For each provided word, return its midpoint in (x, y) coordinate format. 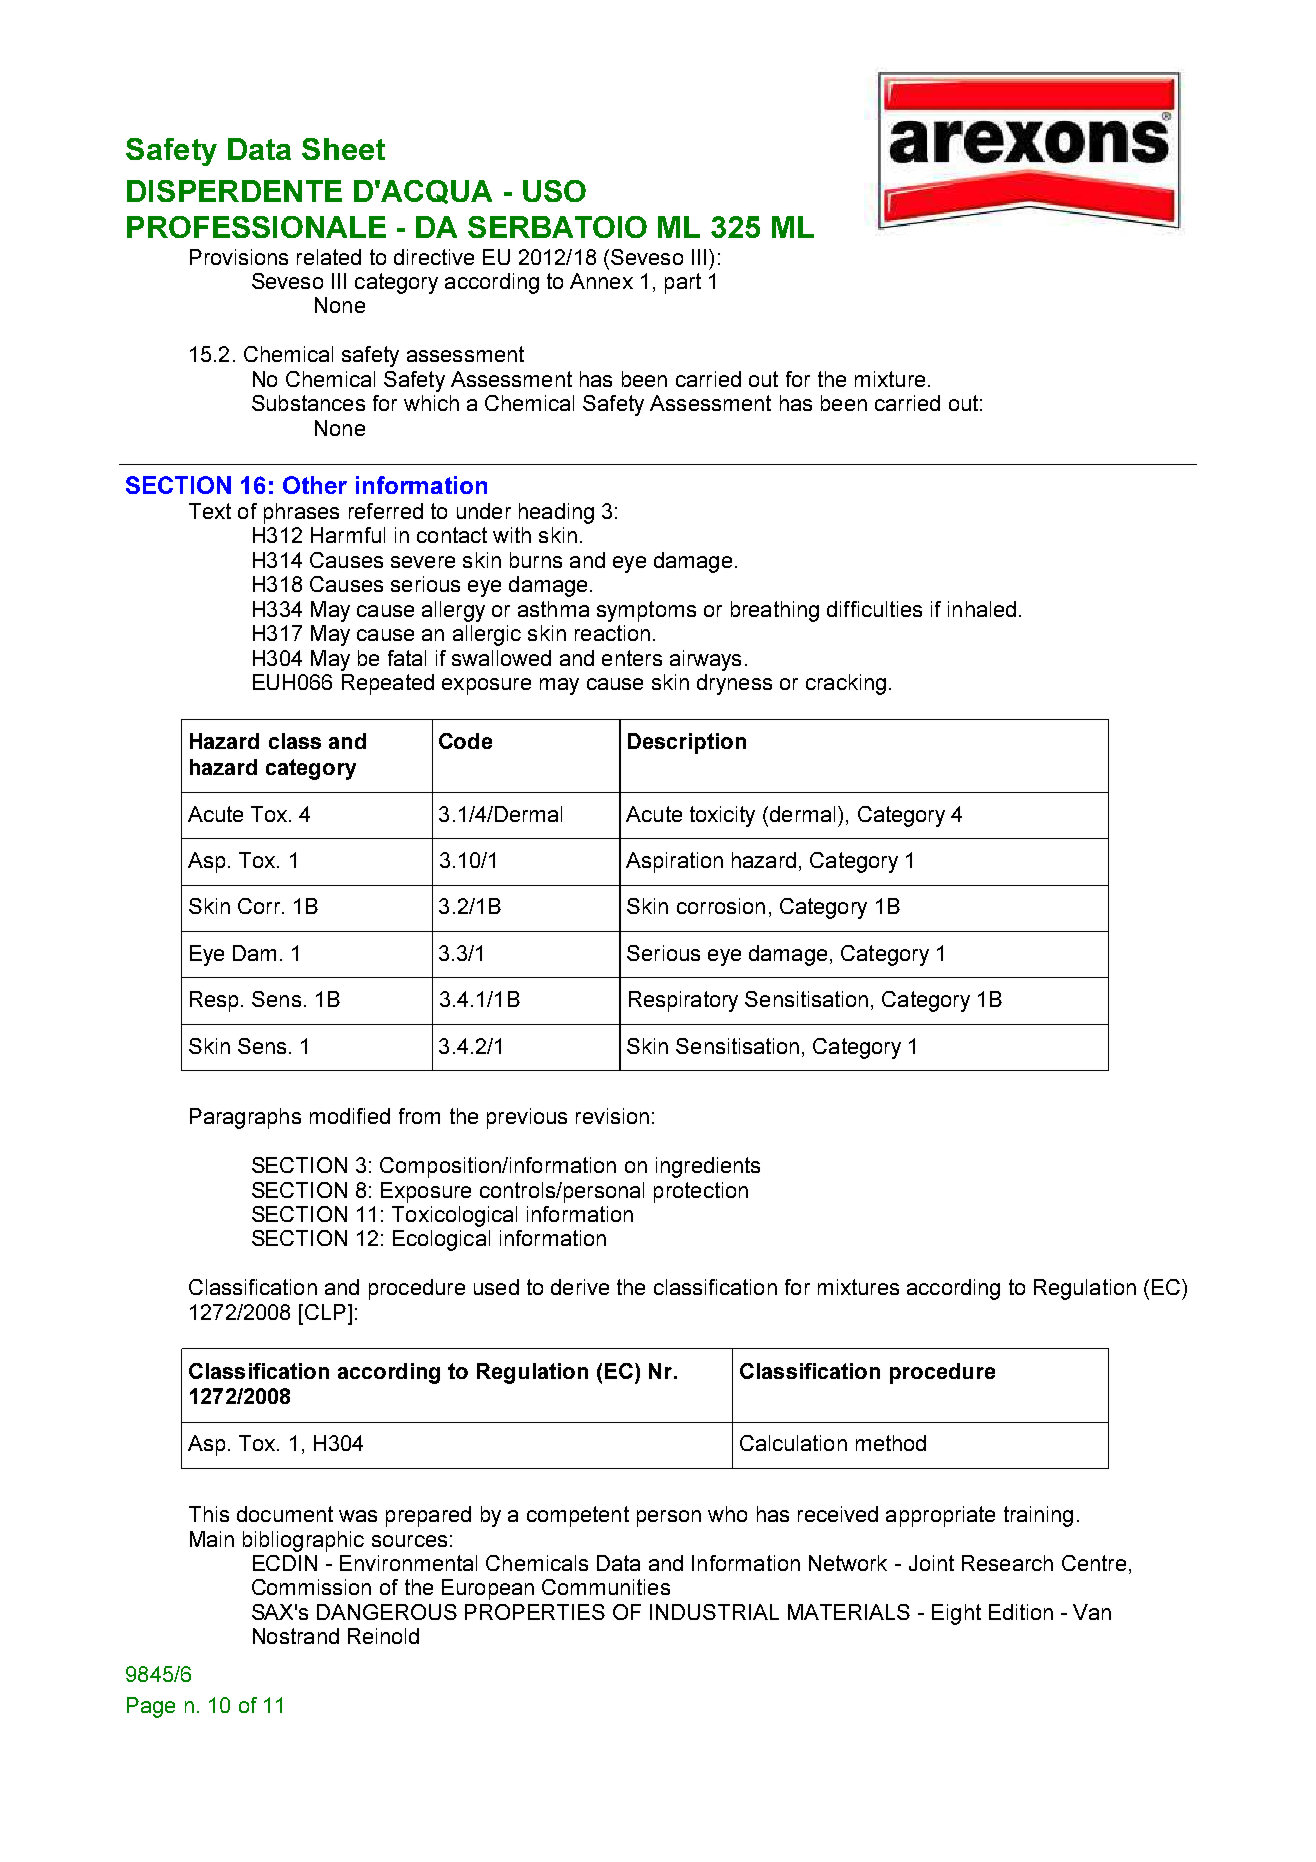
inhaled (982, 609)
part (683, 283)
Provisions (239, 257)
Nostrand (296, 1636)
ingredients (708, 1167)
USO (554, 191)
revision (612, 1116)
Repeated (388, 684)
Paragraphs (245, 1118)
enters (632, 658)
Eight (956, 1614)
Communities (606, 1587)
